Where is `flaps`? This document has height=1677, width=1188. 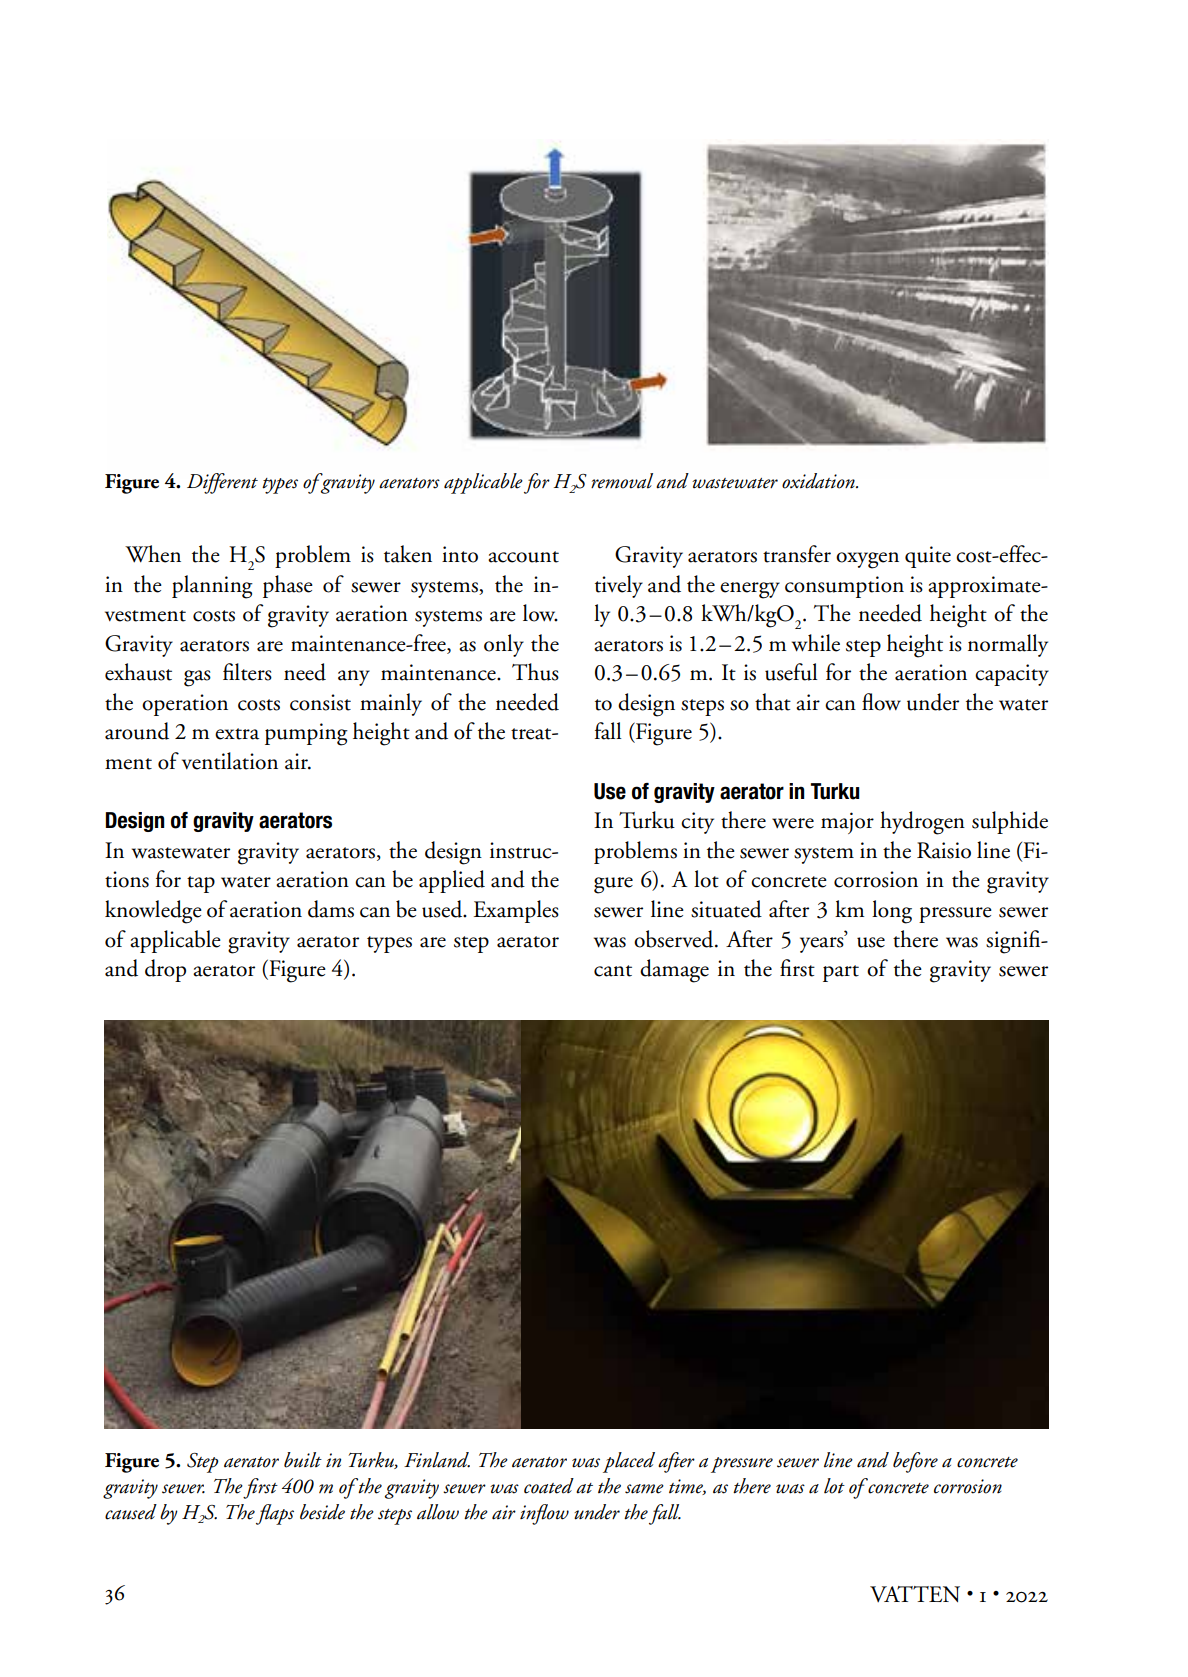
flaps is located at coordinates (275, 1514).
